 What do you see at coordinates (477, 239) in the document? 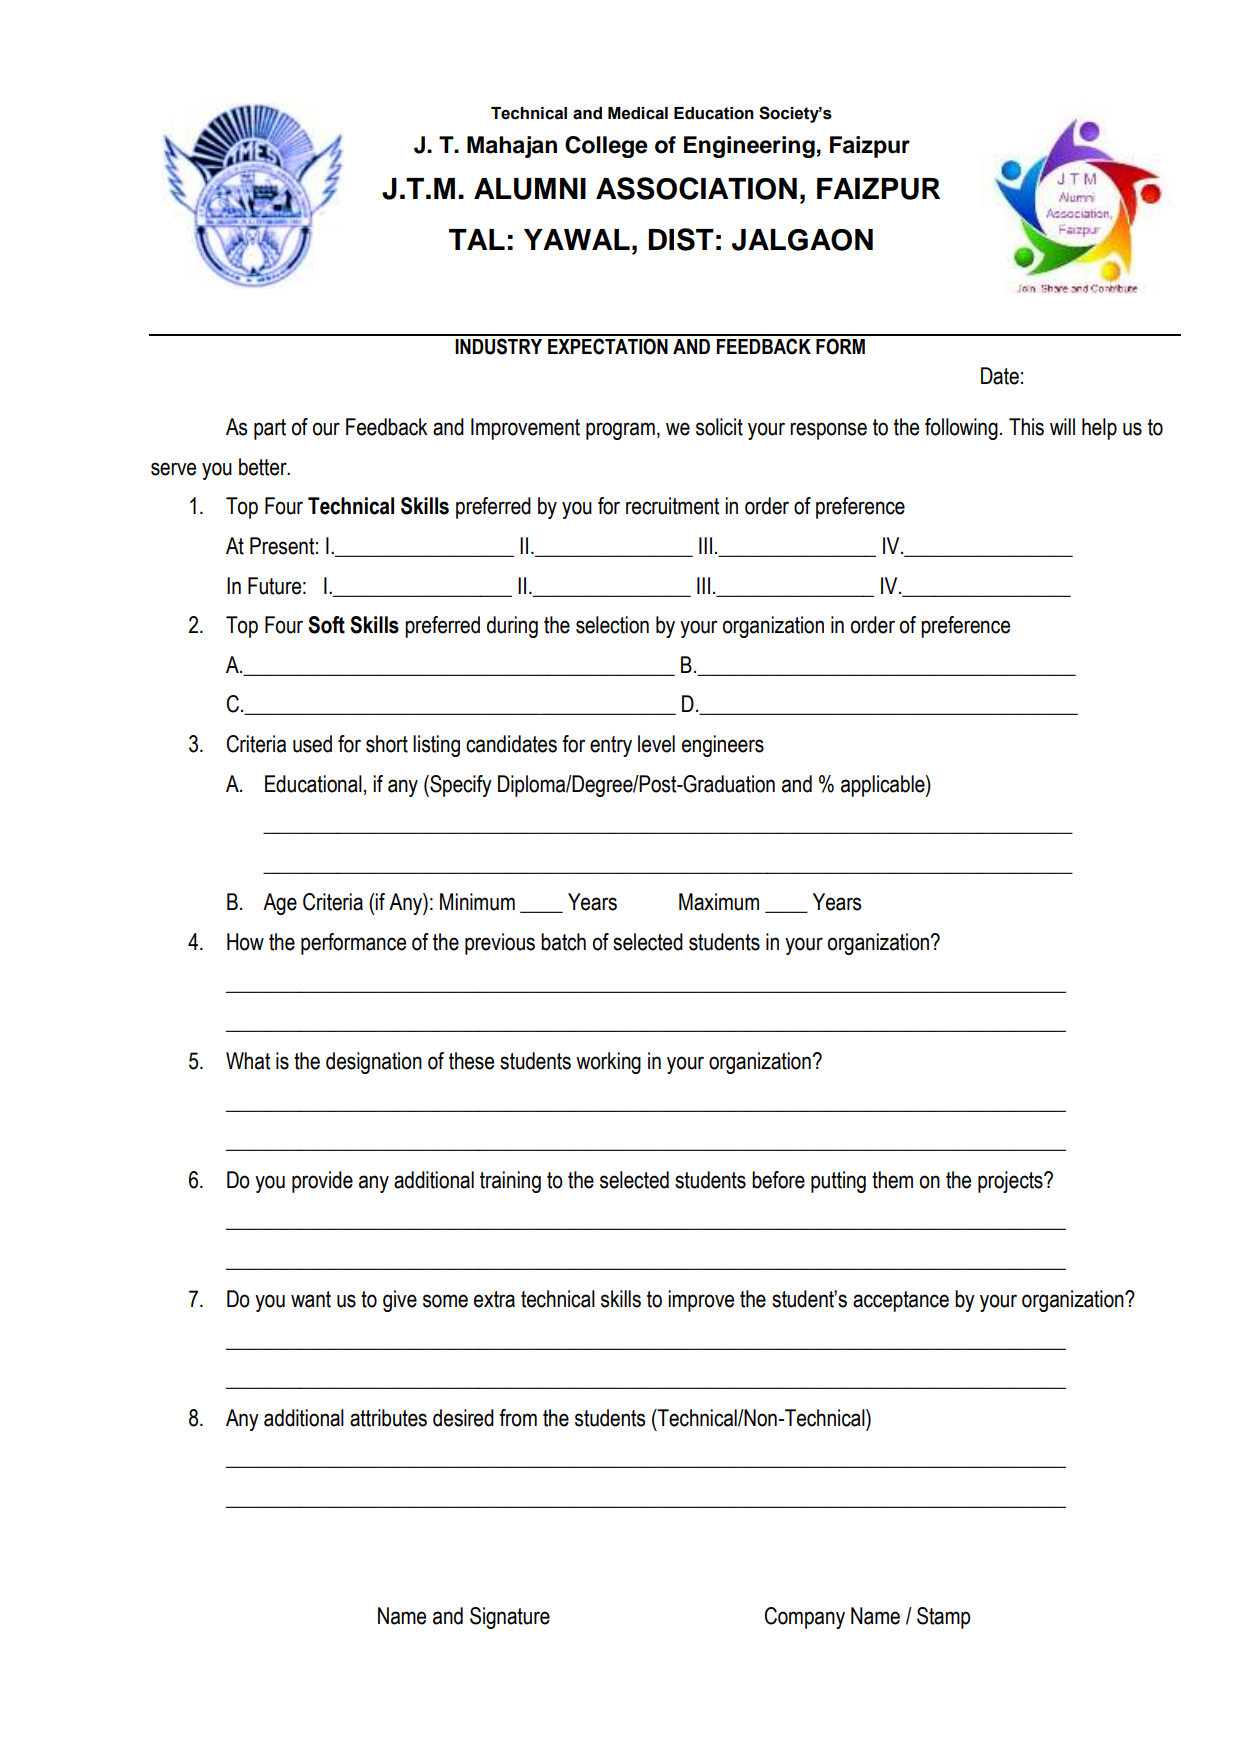
I see `TAL` at bounding box center [477, 239].
